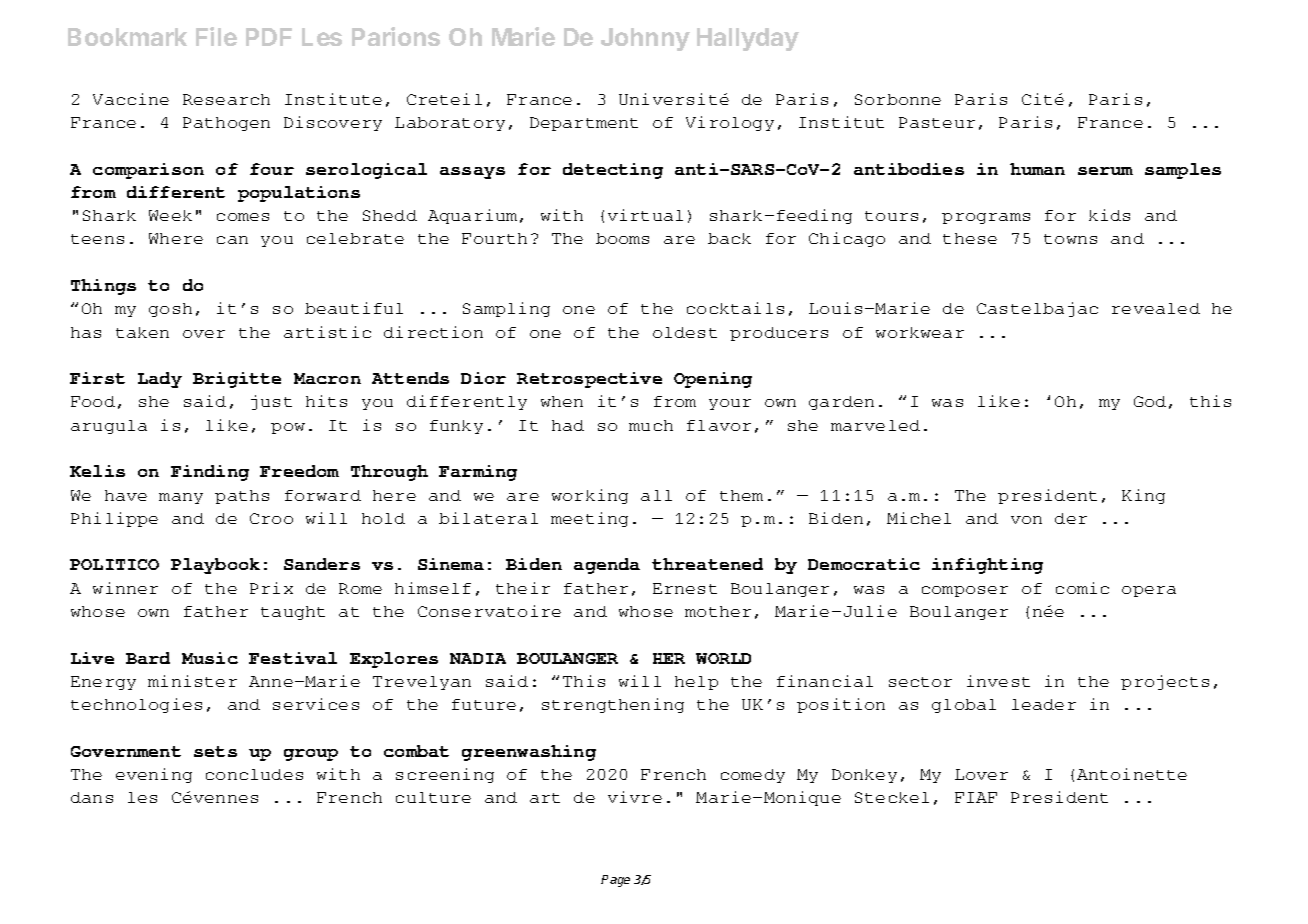 This screenshot has height=924, width=1308. I want to click on Pasteur, so click(937, 122).
